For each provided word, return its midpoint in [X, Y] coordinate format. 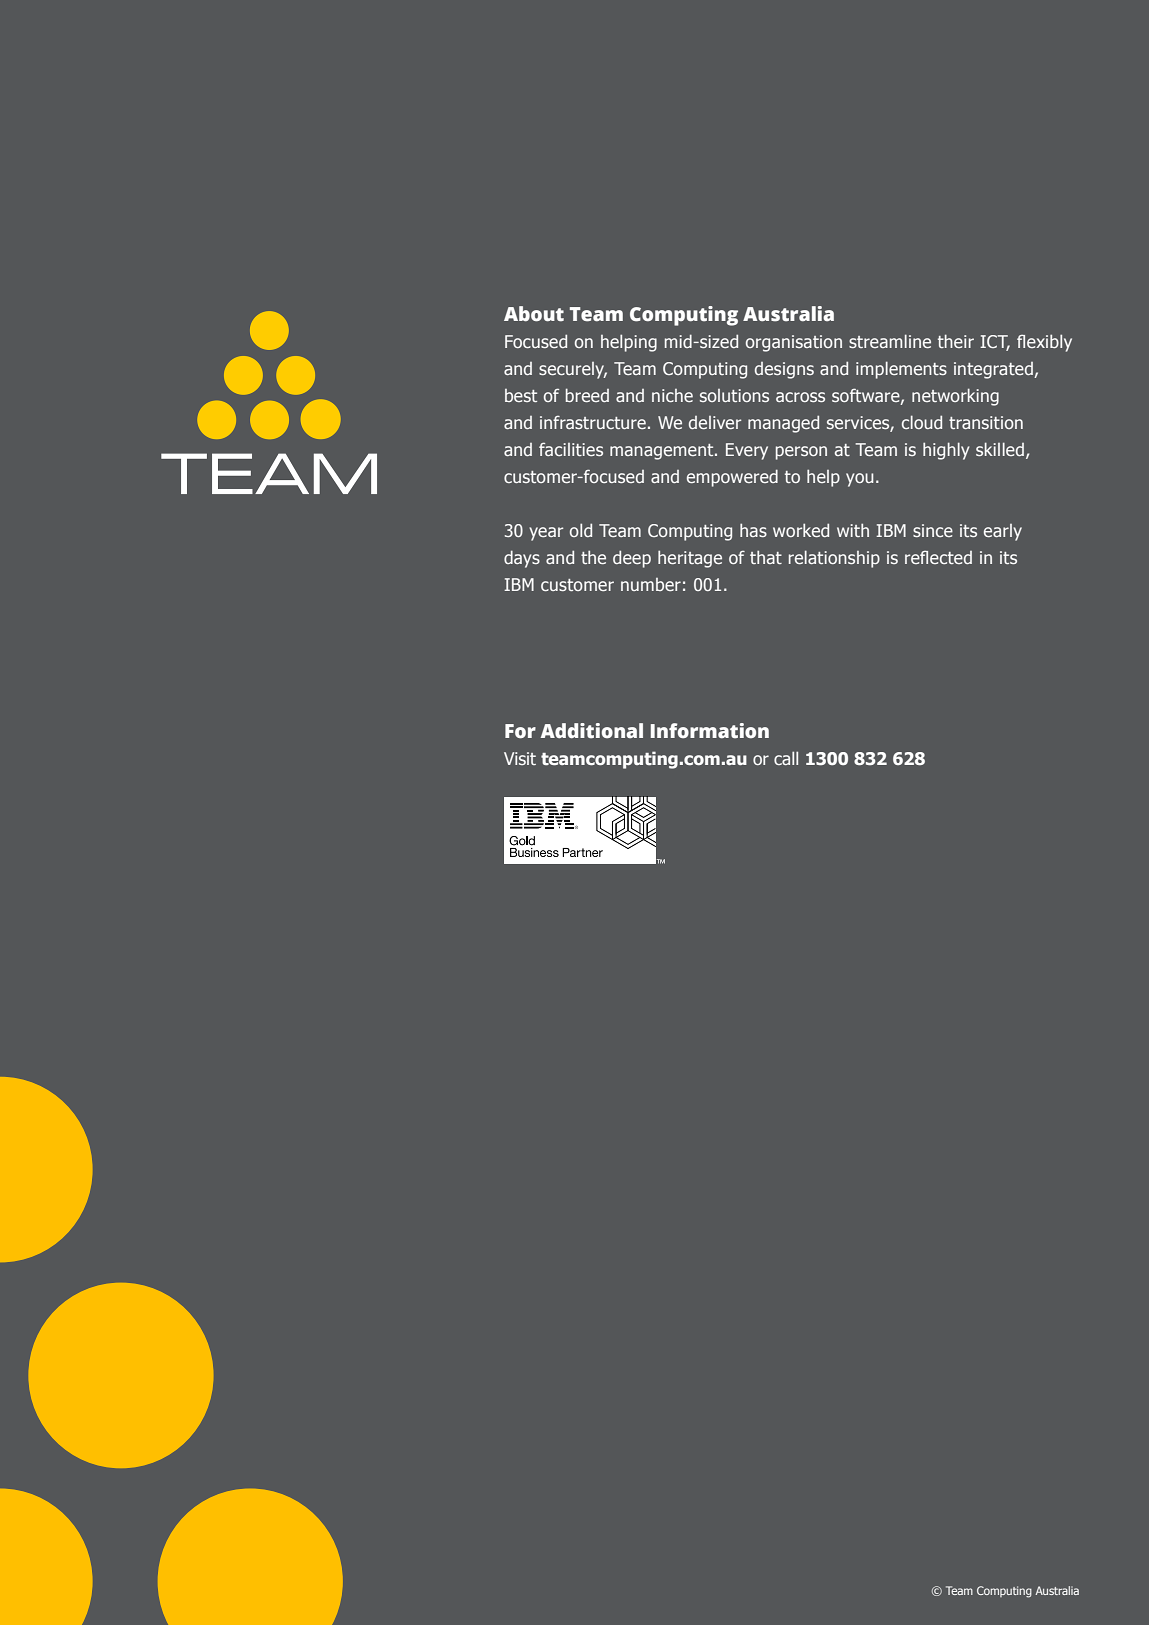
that [766, 557]
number [651, 584]
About [534, 314]
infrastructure [593, 422]
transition [986, 422]
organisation [794, 343]
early [1003, 532]
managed [783, 424]
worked [801, 530]
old [581, 530]
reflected [938, 557]
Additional [592, 731]
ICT [995, 343]
